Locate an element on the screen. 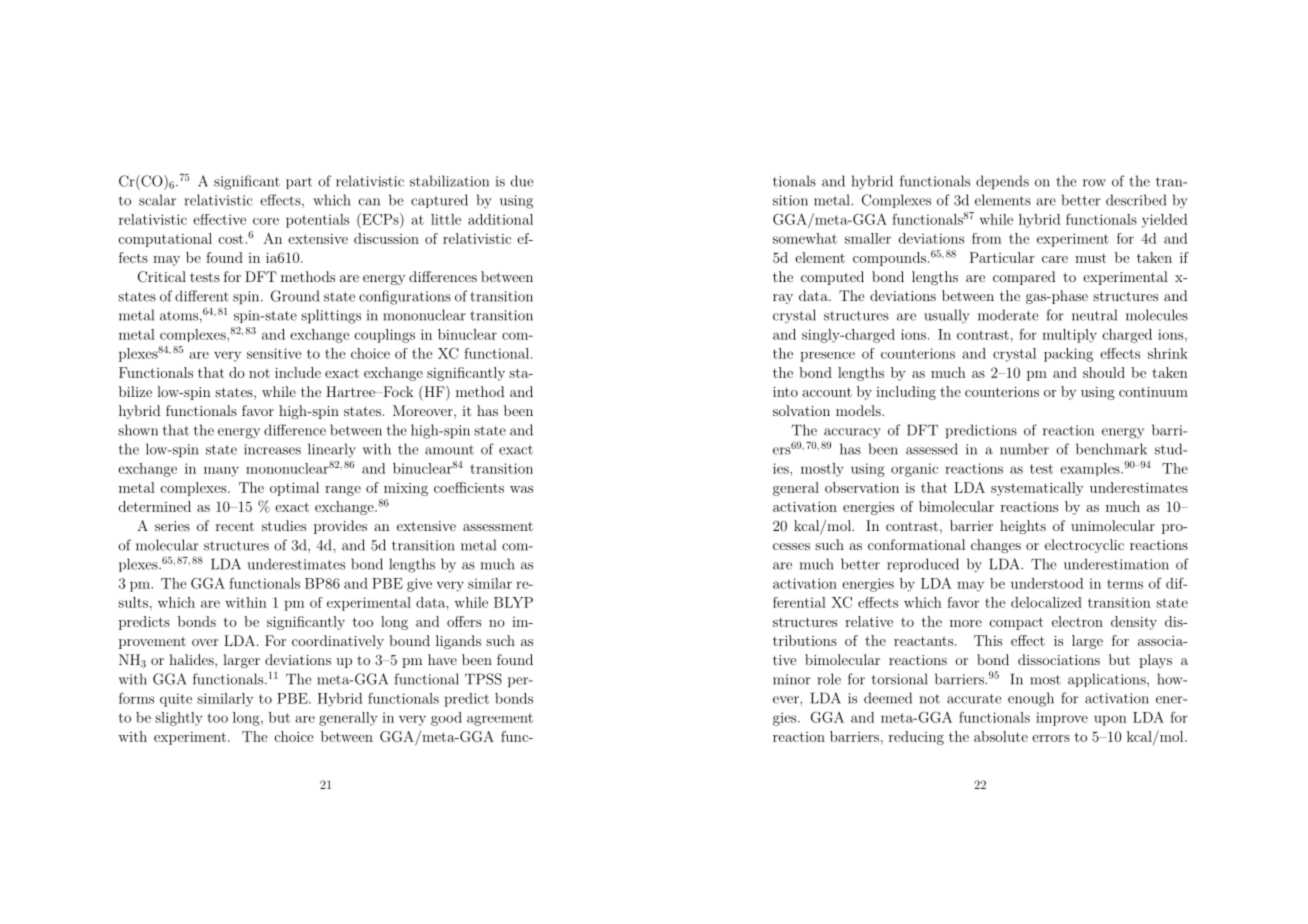  number is located at coordinates (1024, 449).
